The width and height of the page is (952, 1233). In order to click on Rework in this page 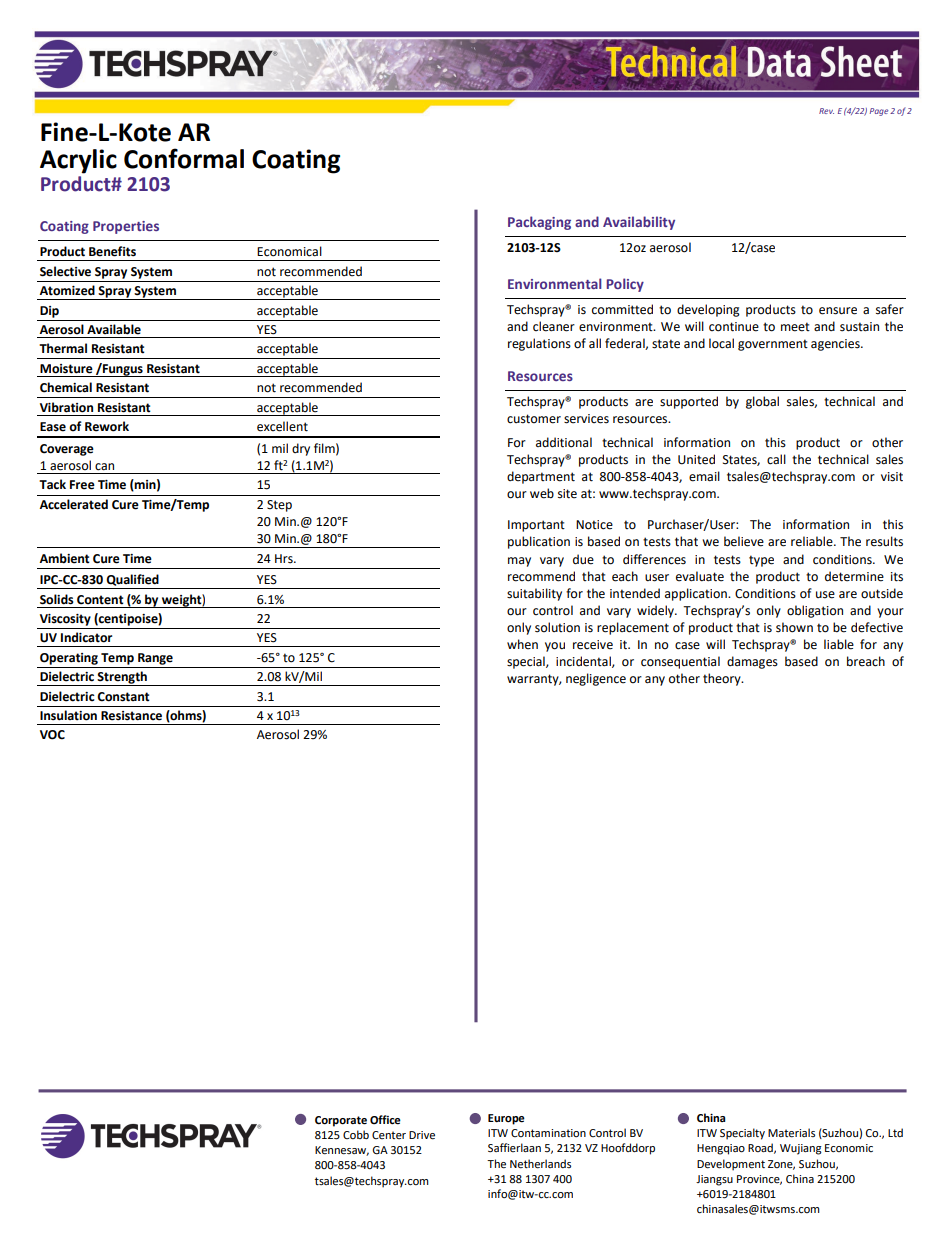, I will do `click(107, 426)`.
